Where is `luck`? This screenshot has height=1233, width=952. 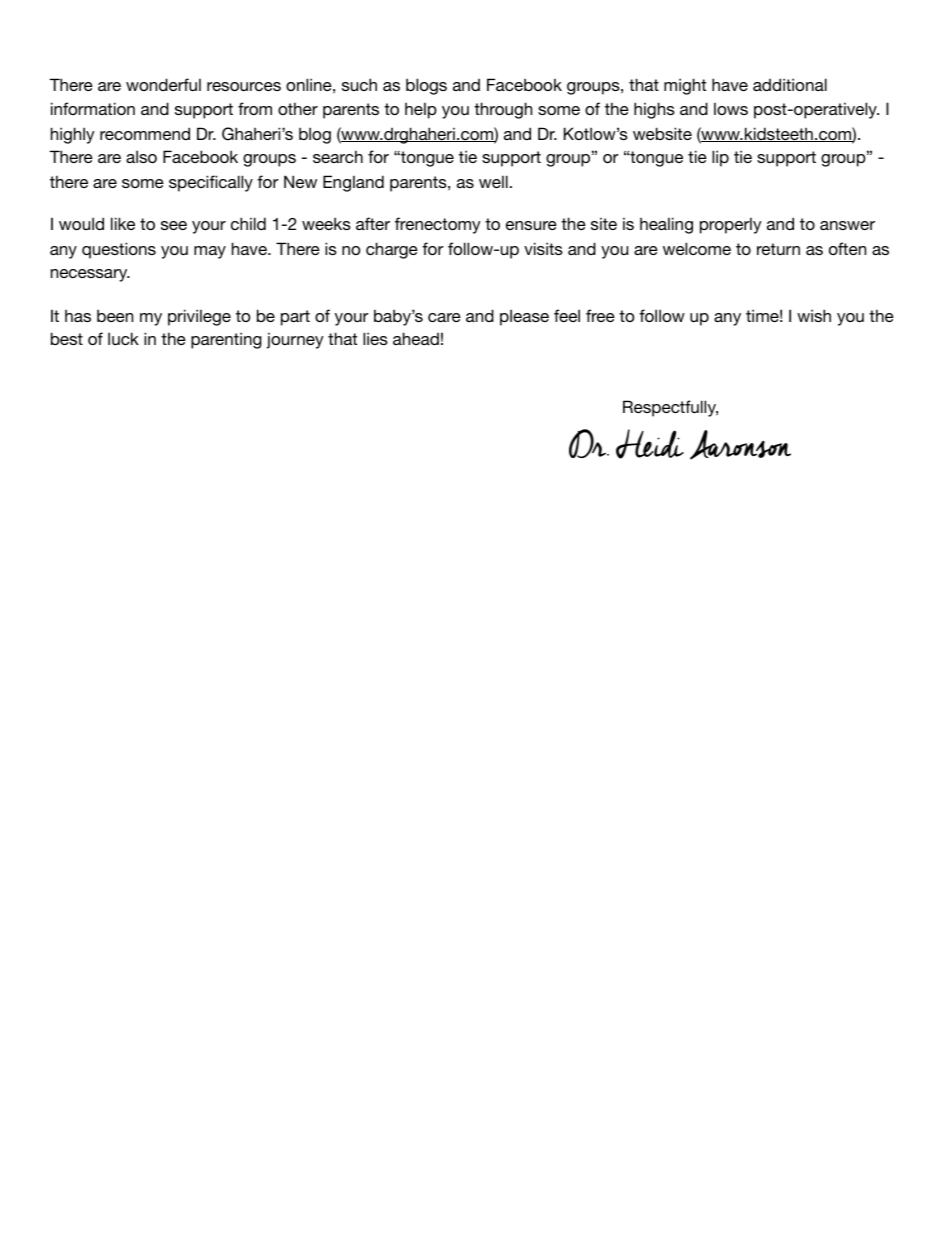 luck is located at coordinates (123, 338).
